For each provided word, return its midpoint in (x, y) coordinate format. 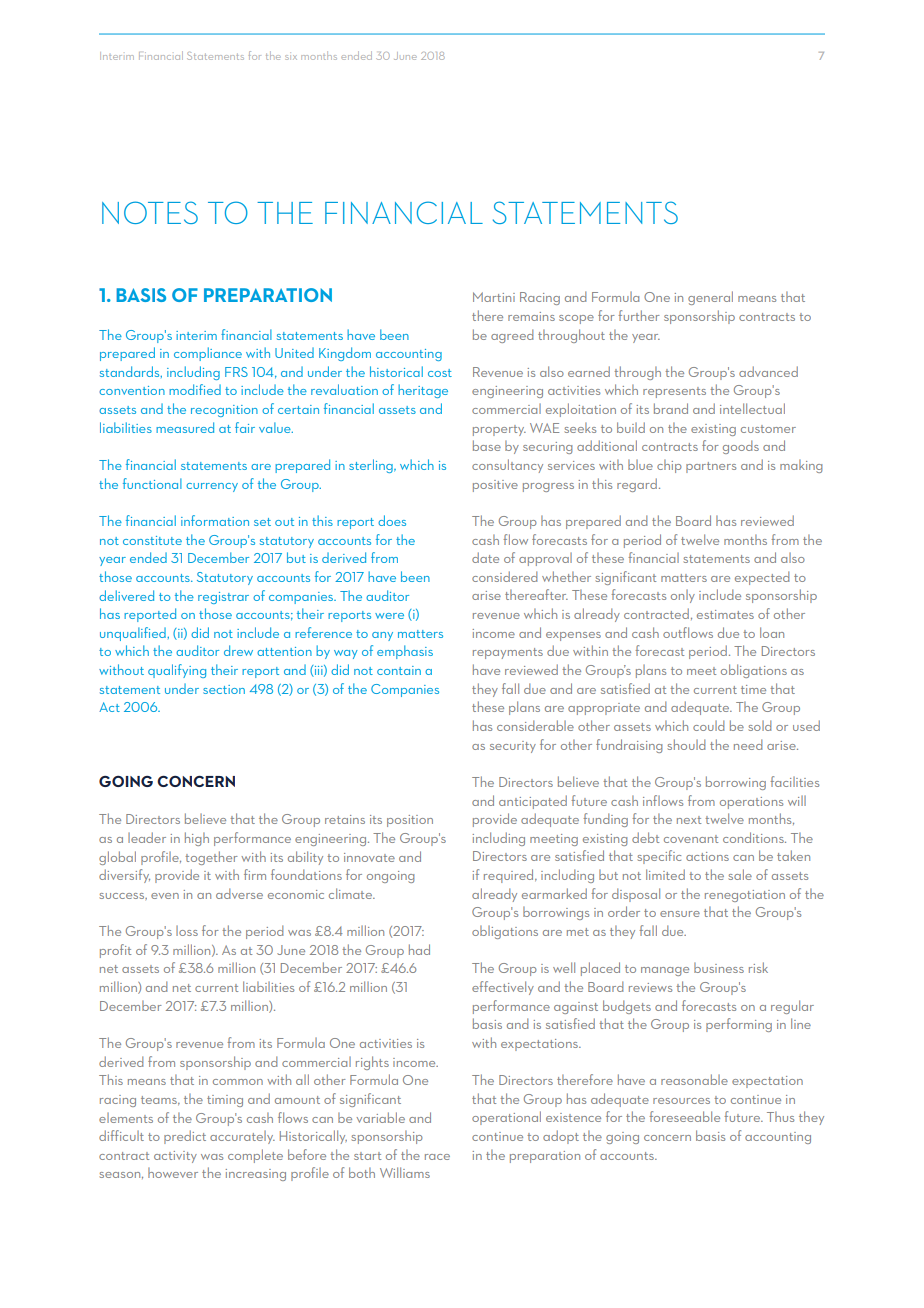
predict (185, 1137)
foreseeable (684, 1116)
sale (740, 874)
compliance (208, 354)
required (510, 876)
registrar (223, 598)
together (211, 858)
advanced (768, 371)
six (291, 57)
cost (440, 373)
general (710, 298)
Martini (494, 297)
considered (504, 576)
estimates (725, 614)
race (437, 1157)
